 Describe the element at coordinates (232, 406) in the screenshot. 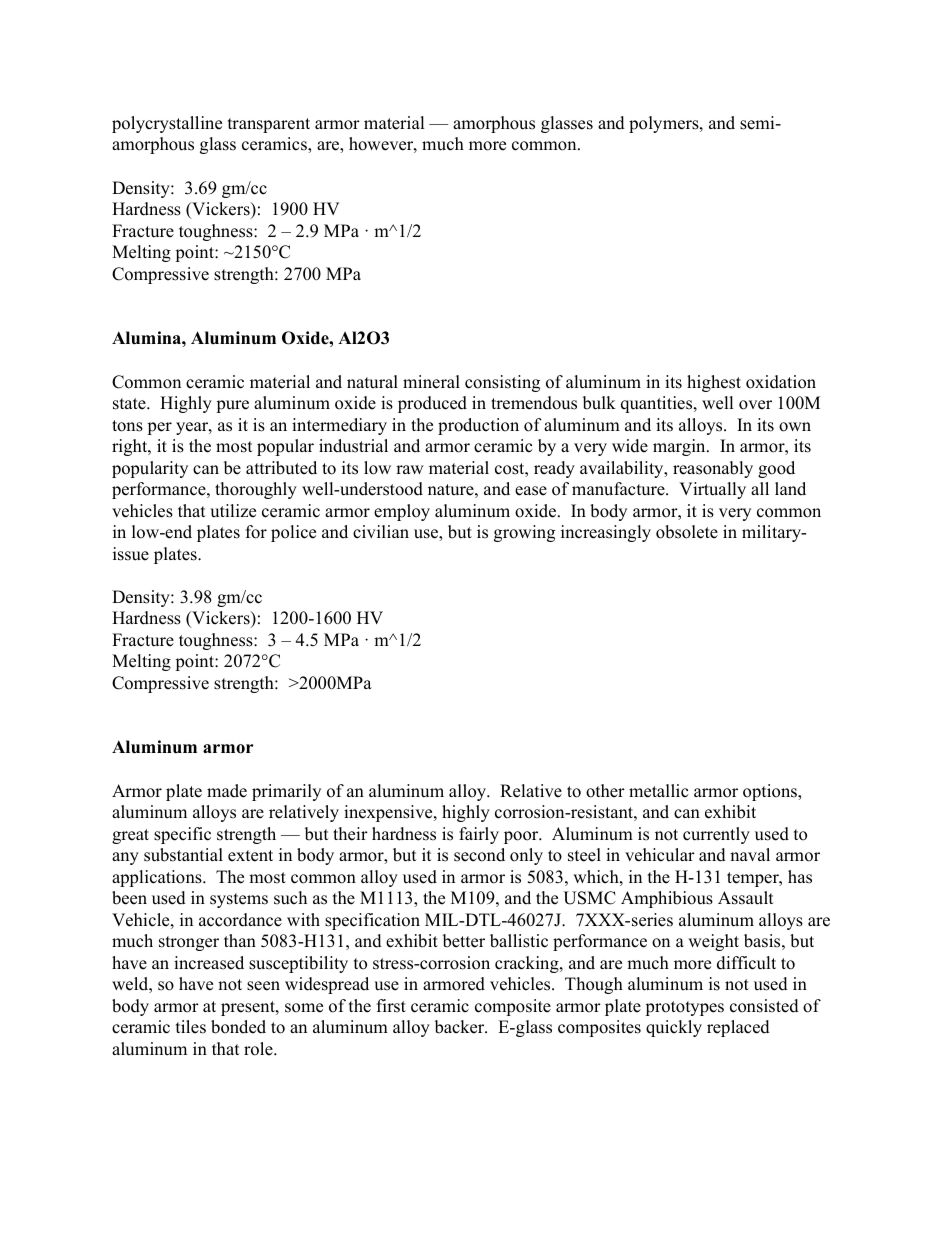

I see `pure` at that location.
